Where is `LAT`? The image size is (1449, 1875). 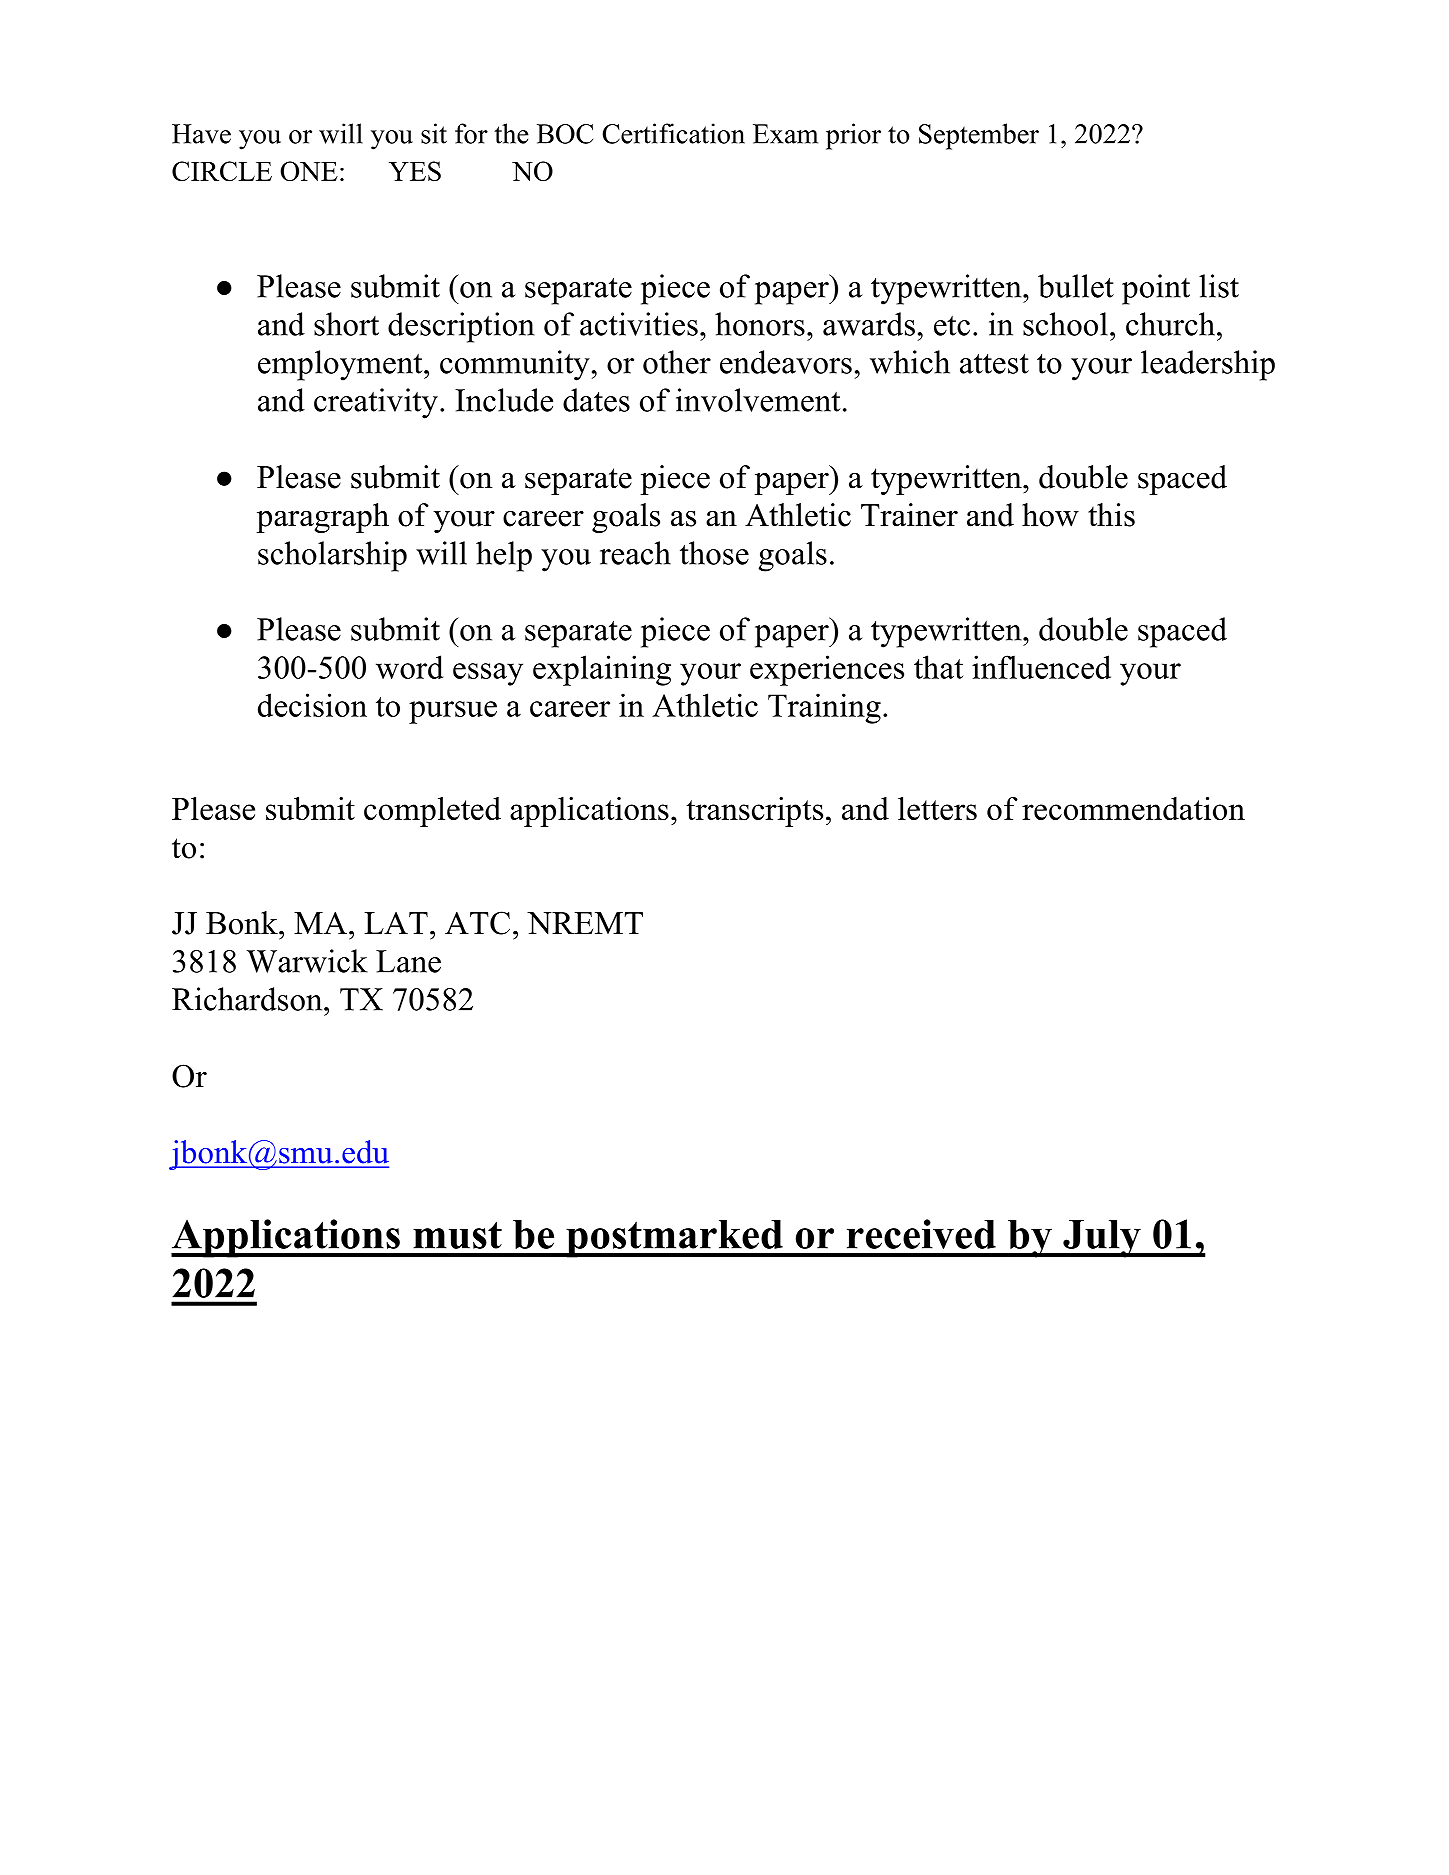 LAT is located at coordinates (396, 923).
